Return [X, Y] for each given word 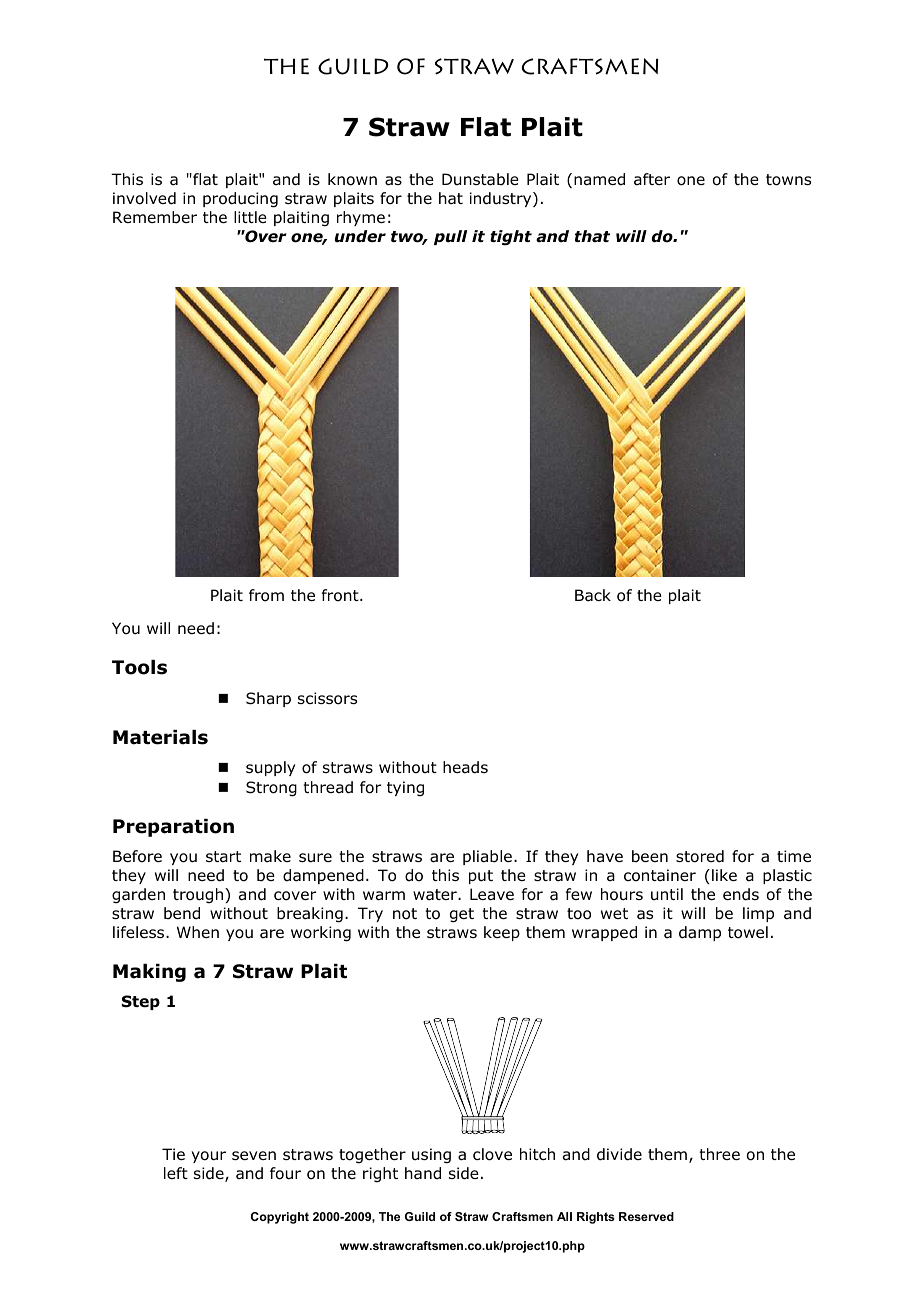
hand [423, 1173]
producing [240, 200]
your [208, 1157]
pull [450, 237]
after [652, 179]
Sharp [268, 699]
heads [465, 767]
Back [593, 595]
